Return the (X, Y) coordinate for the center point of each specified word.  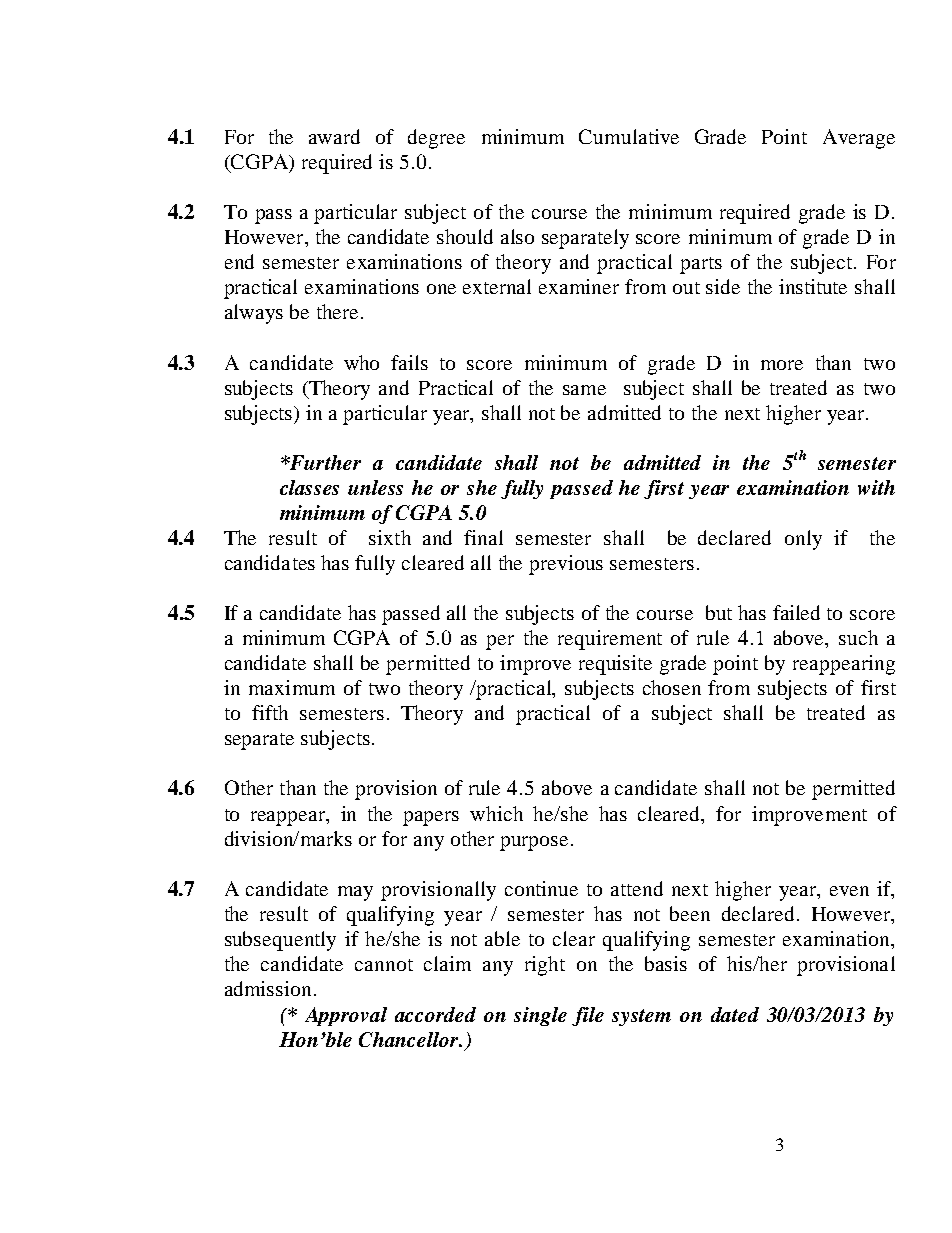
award (334, 136)
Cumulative (629, 136)
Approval (346, 1016)
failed (796, 612)
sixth (390, 537)
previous (566, 565)
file (588, 1016)
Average (859, 139)
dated (735, 1014)
